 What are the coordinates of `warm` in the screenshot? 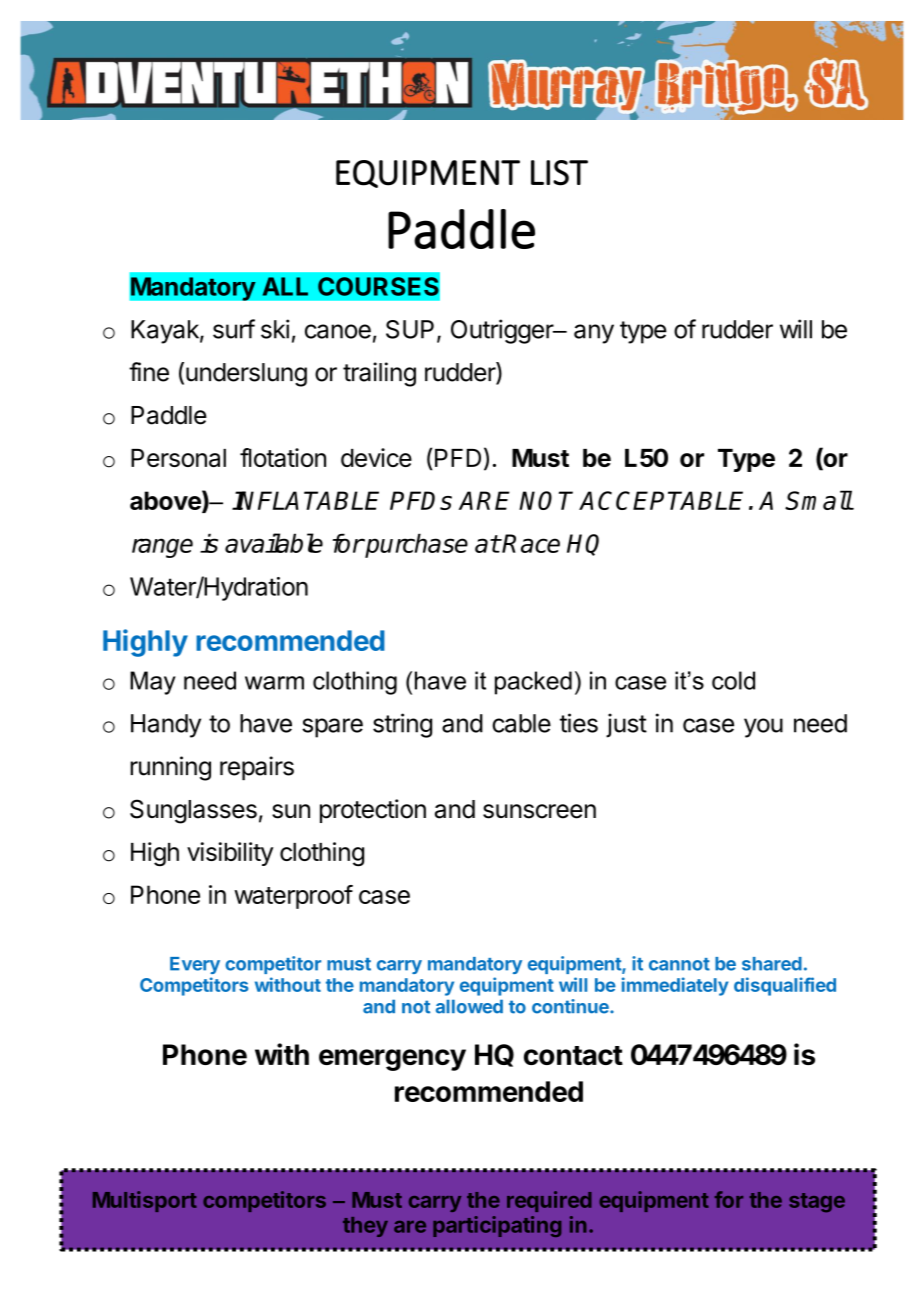 It's located at (274, 683).
